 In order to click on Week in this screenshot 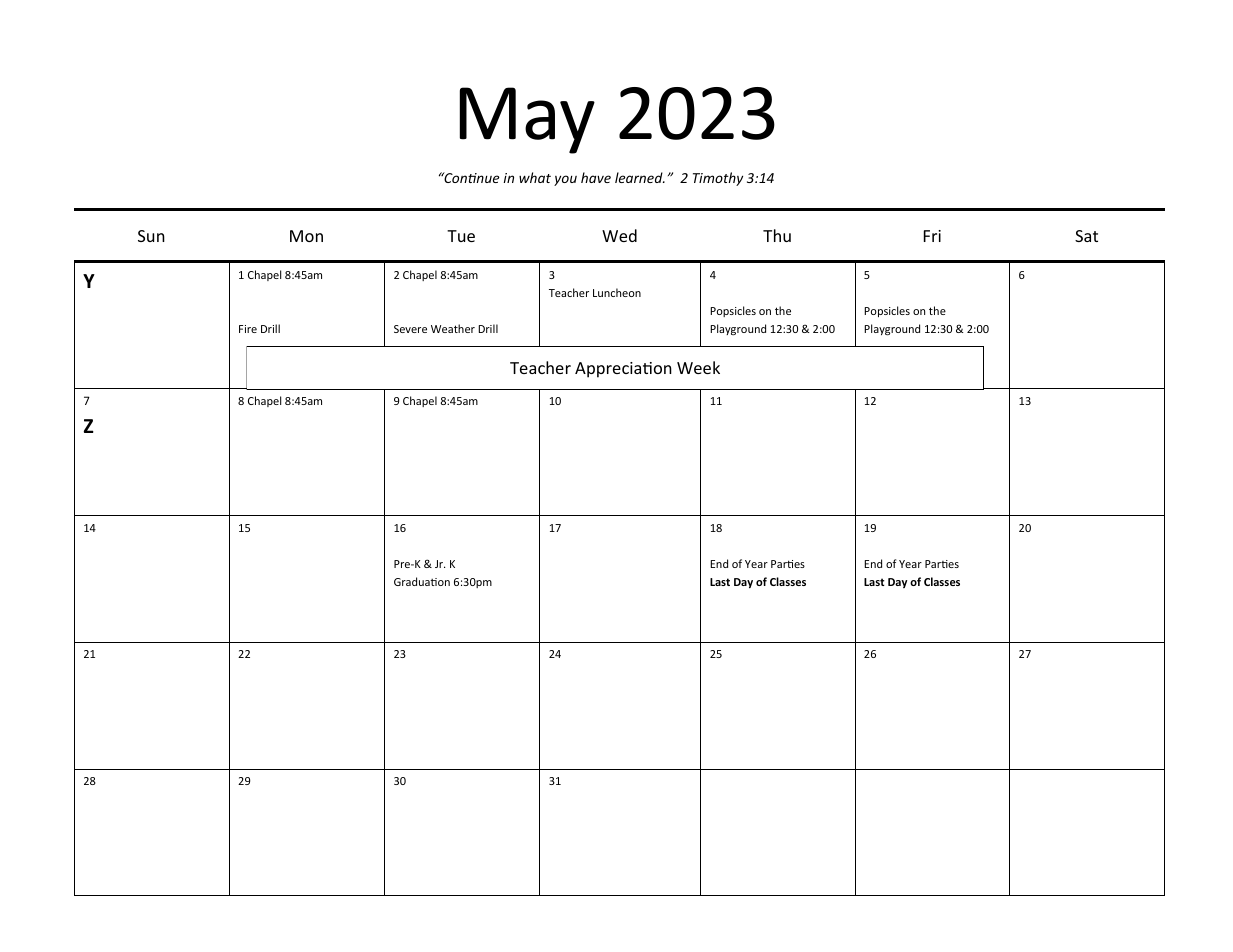, I will do `click(698, 367)`.
